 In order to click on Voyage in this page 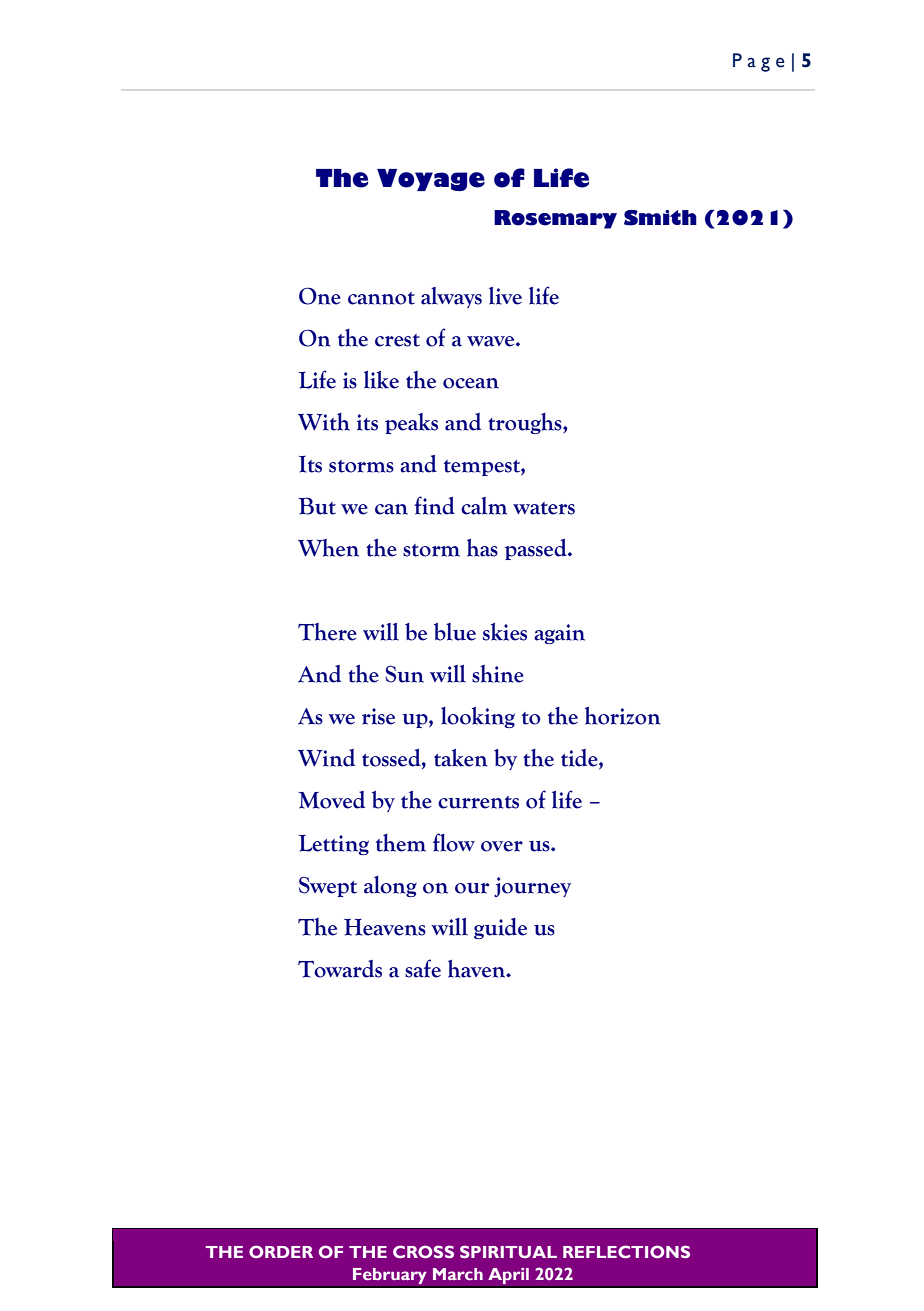, I will do `click(431, 180)`.
